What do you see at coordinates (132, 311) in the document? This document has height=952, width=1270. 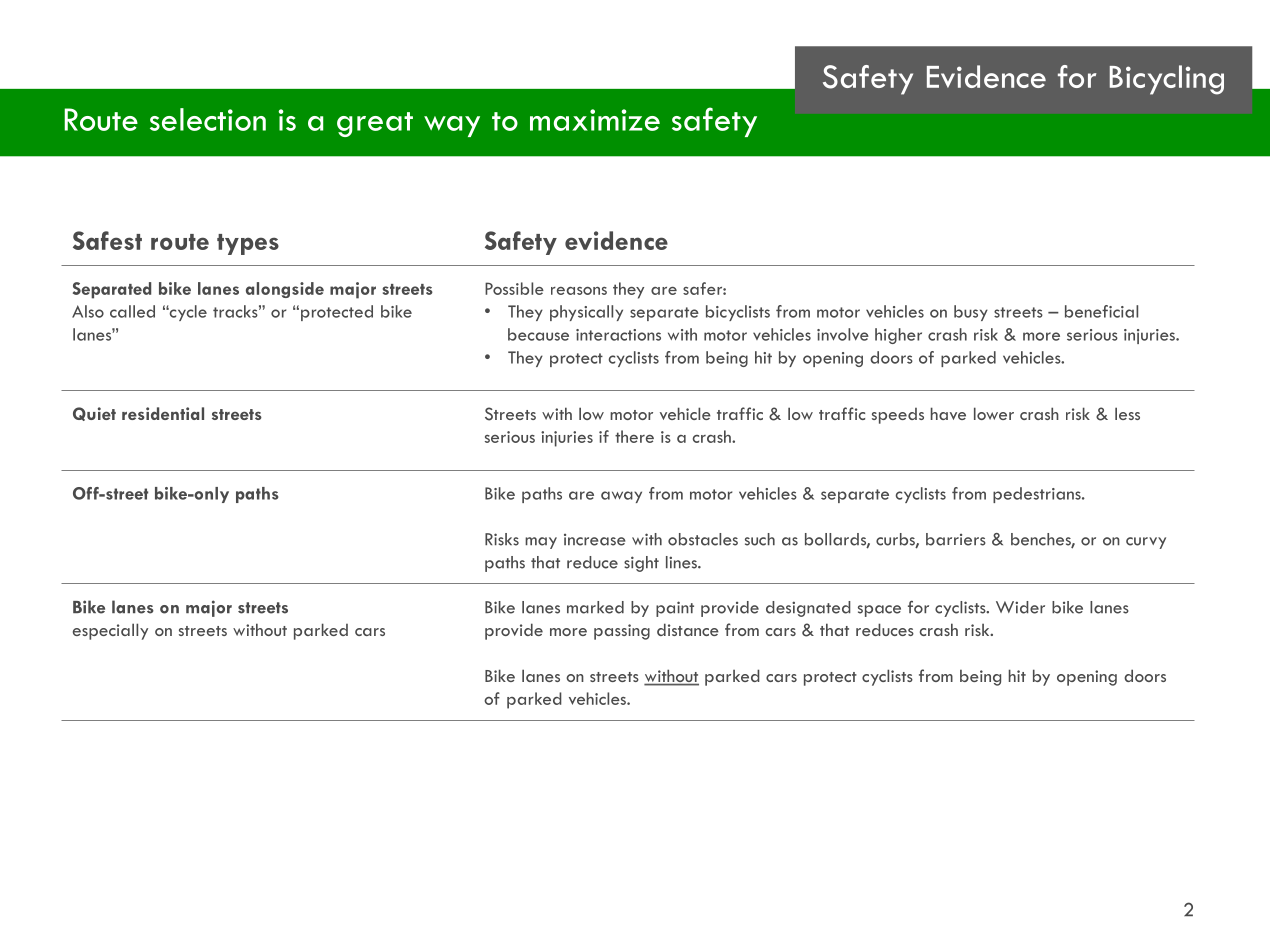 I see `called` at bounding box center [132, 311].
